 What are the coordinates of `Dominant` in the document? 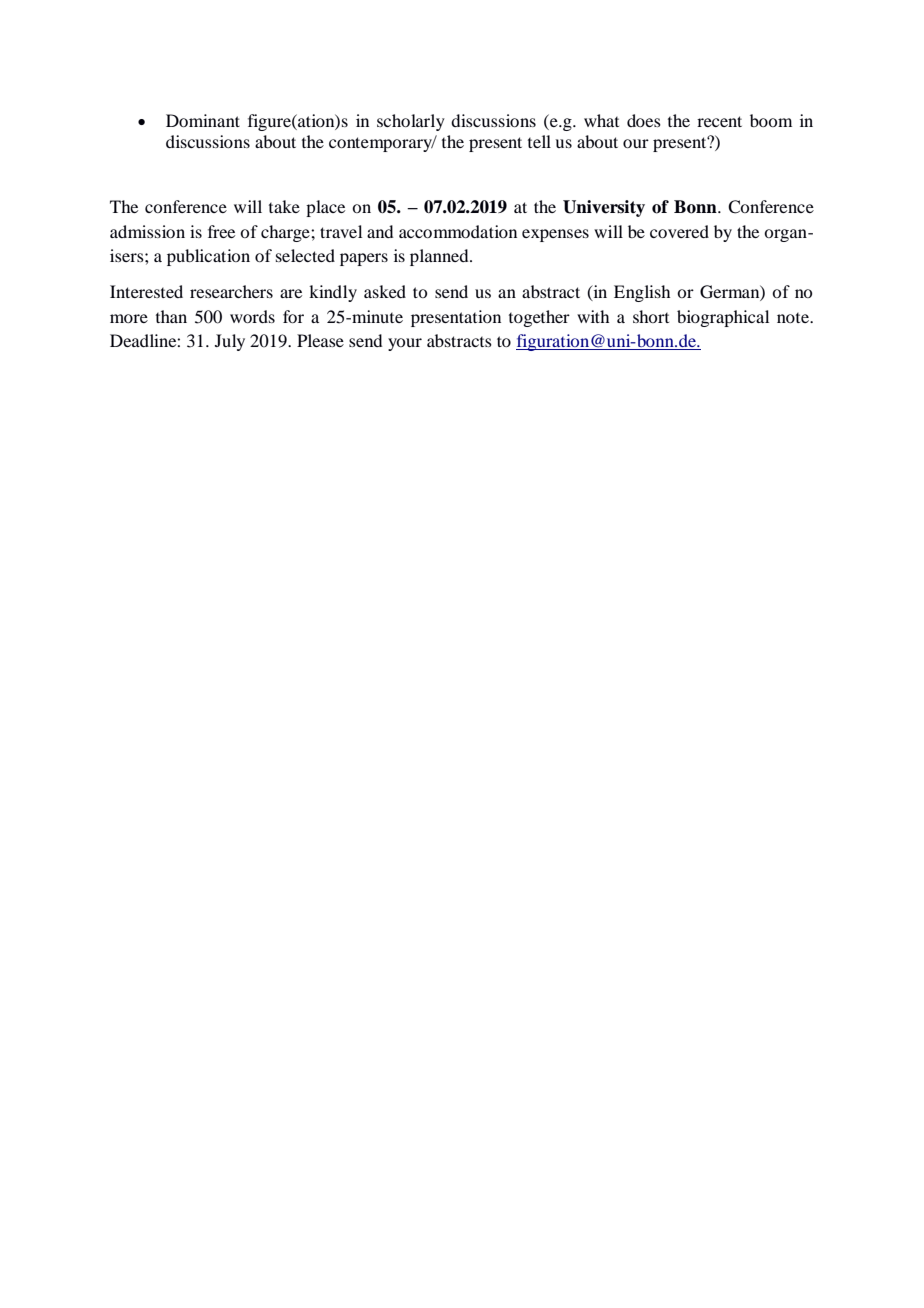 It's located at (203, 120).
